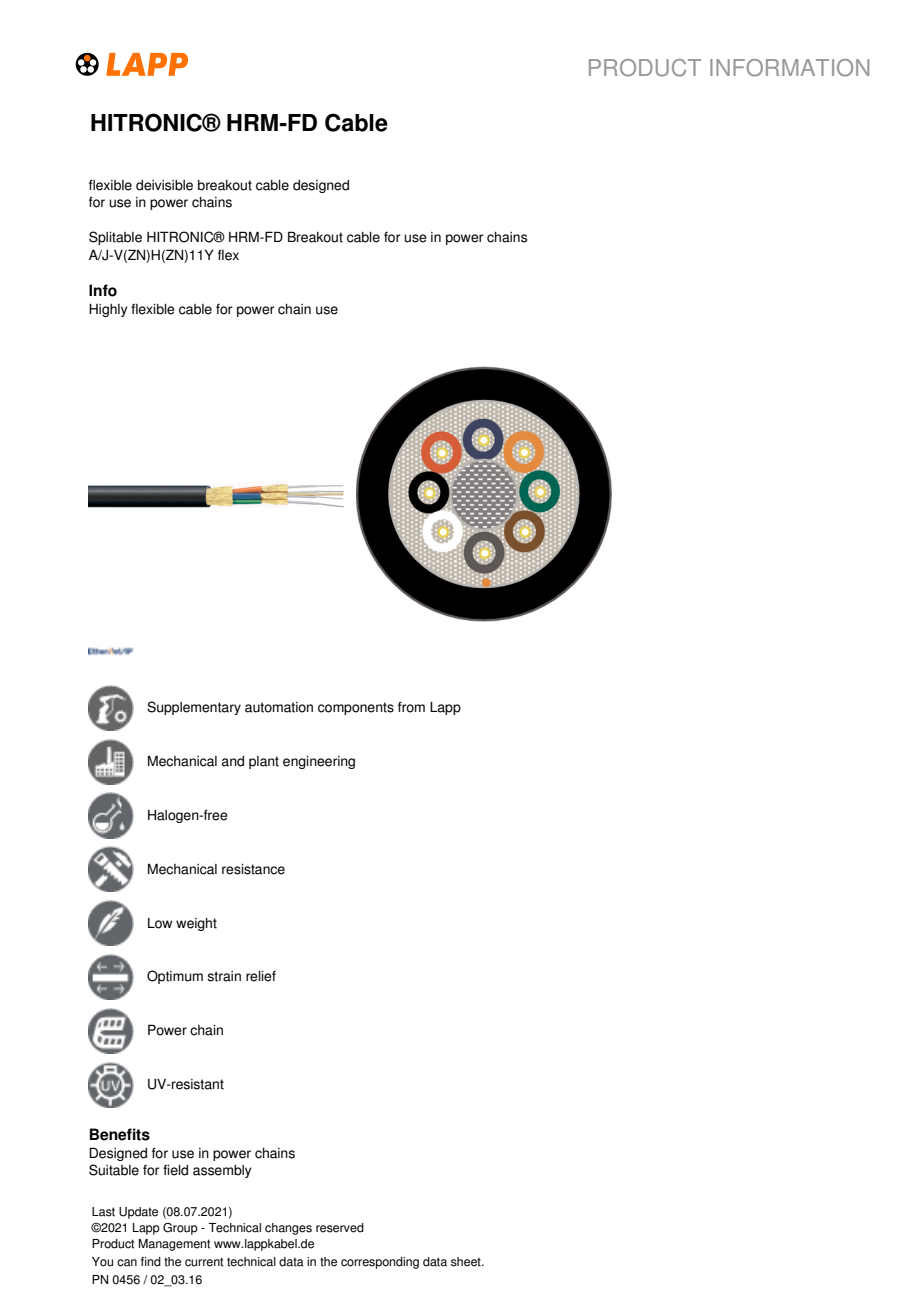  What do you see at coordinates (108, 310) in the document?
I see `Highly` at bounding box center [108, 310].
